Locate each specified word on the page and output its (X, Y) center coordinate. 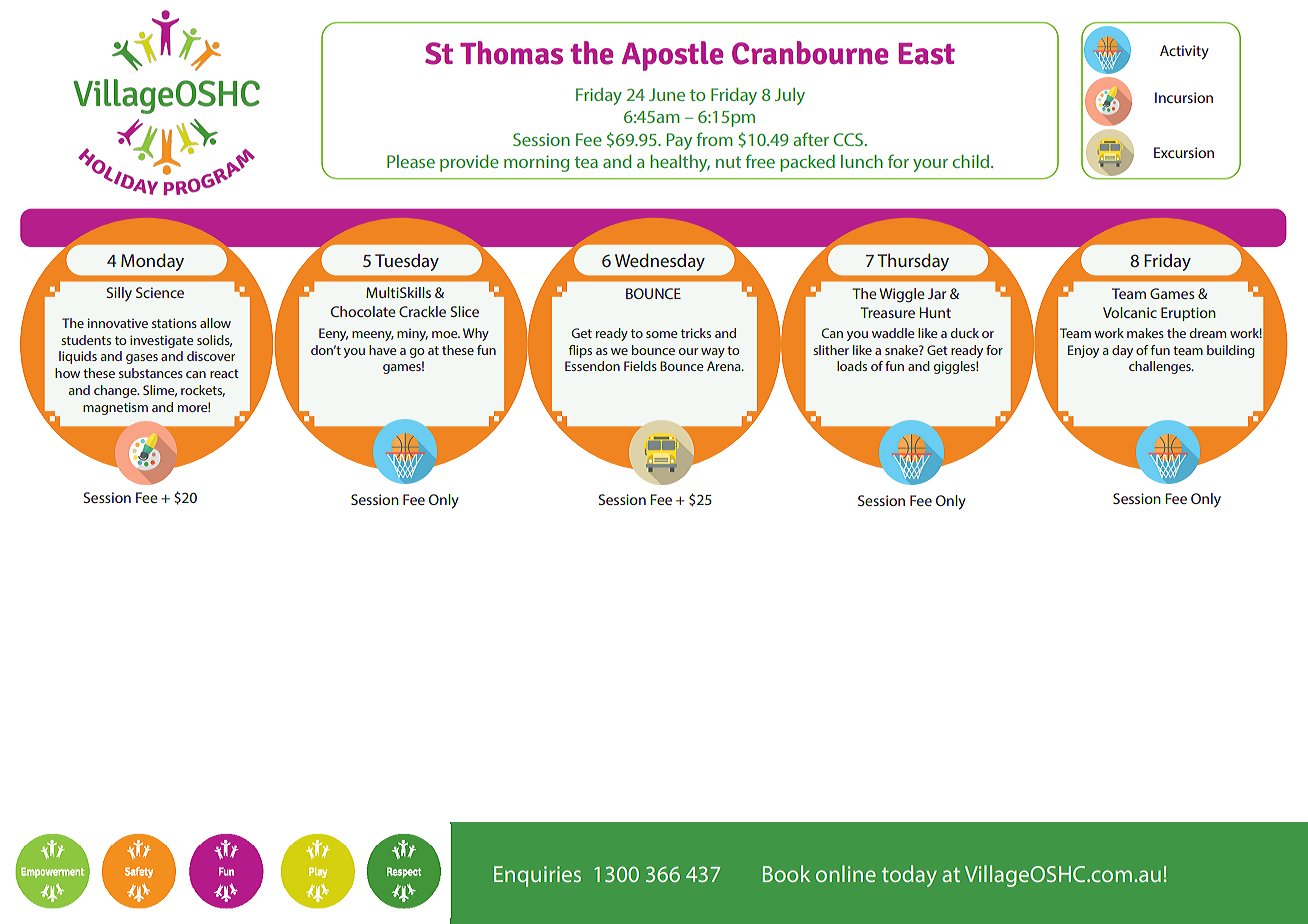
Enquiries (537, 876)
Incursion (1184, 97)
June (667, 94)
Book (786, 873)
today (909, 876)
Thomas (511, 53)
